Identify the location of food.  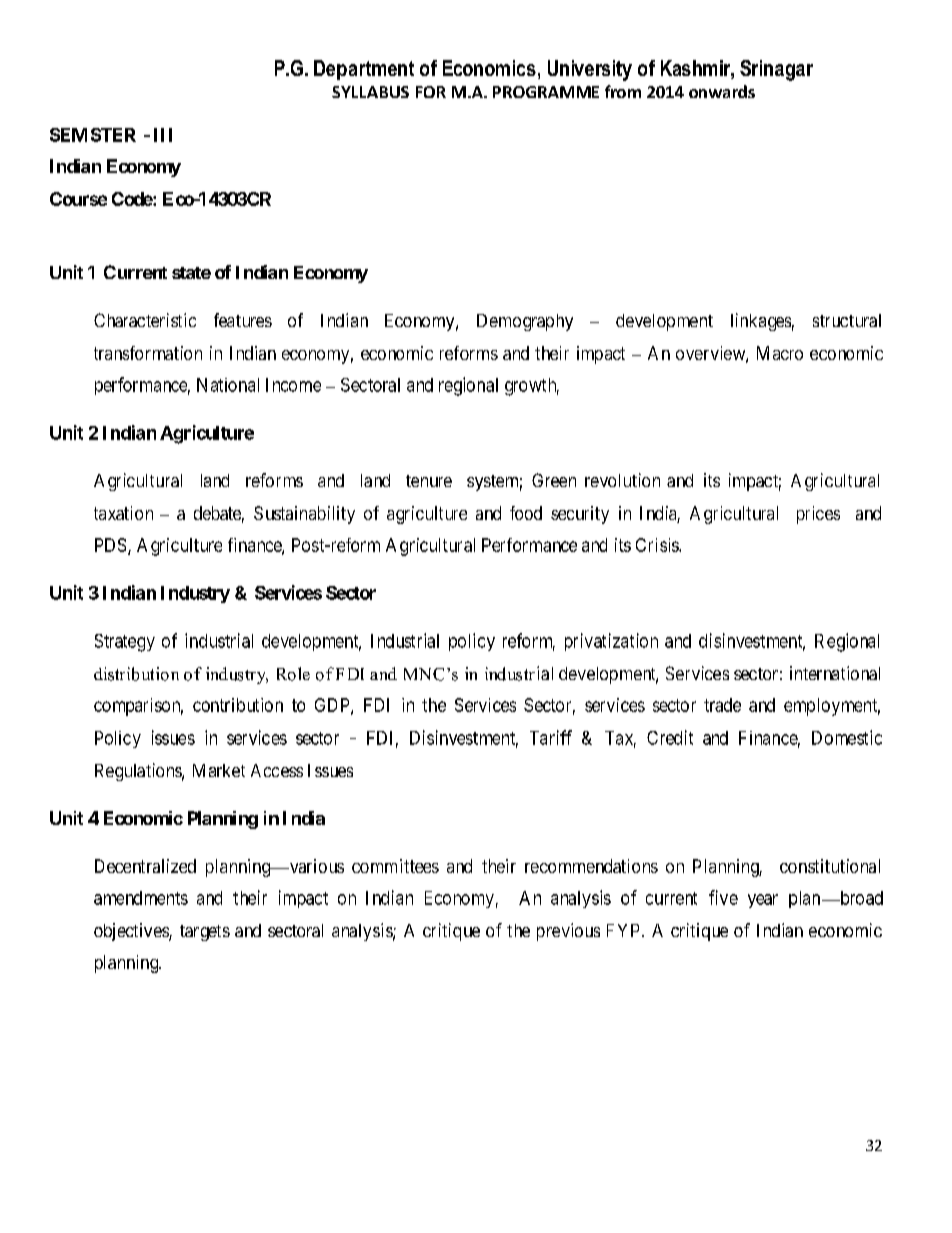
(526, 513).
